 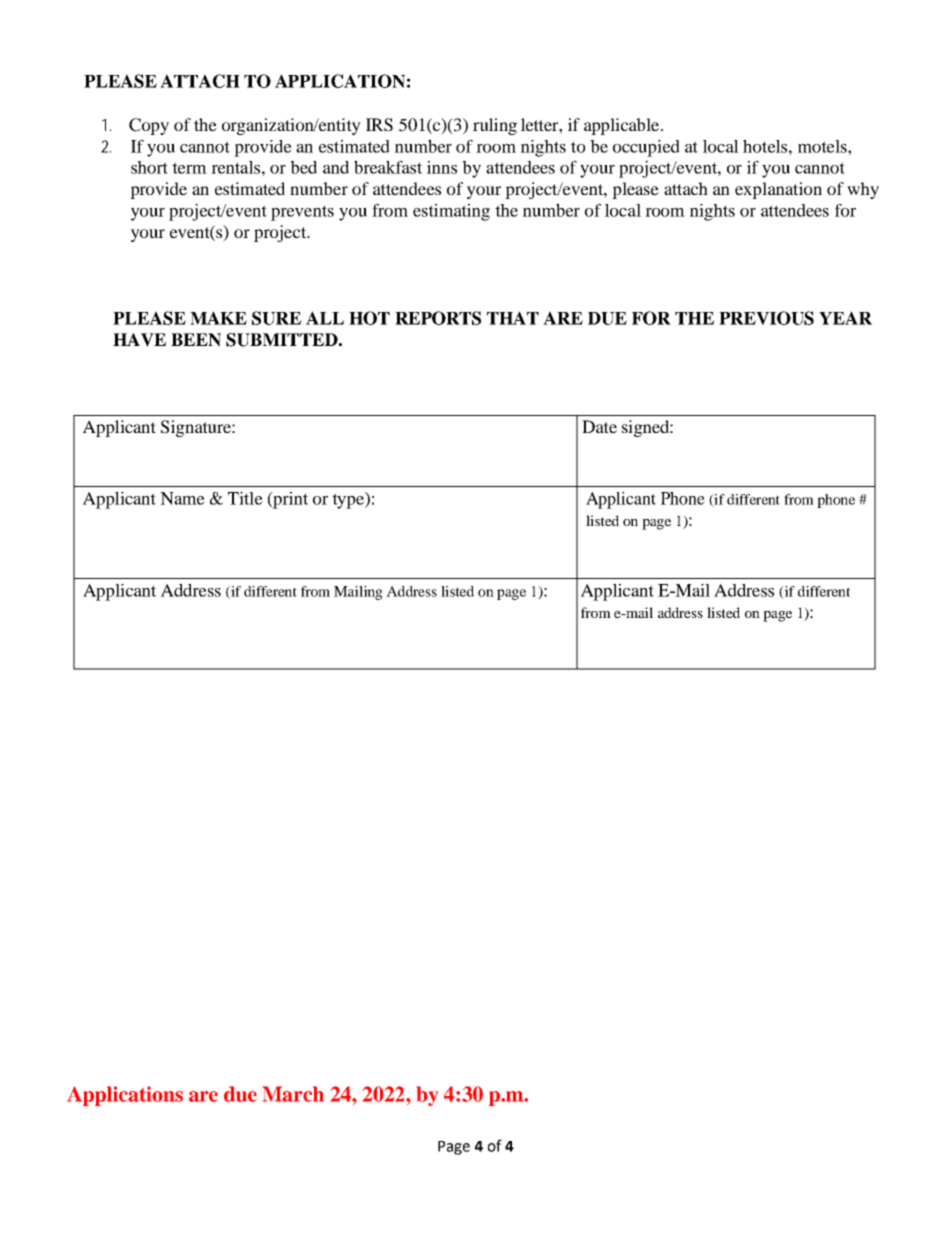 What do you see at coordinates (182, 498) in the screenshot?
I see `Name` at bounding box center [182, 498].
